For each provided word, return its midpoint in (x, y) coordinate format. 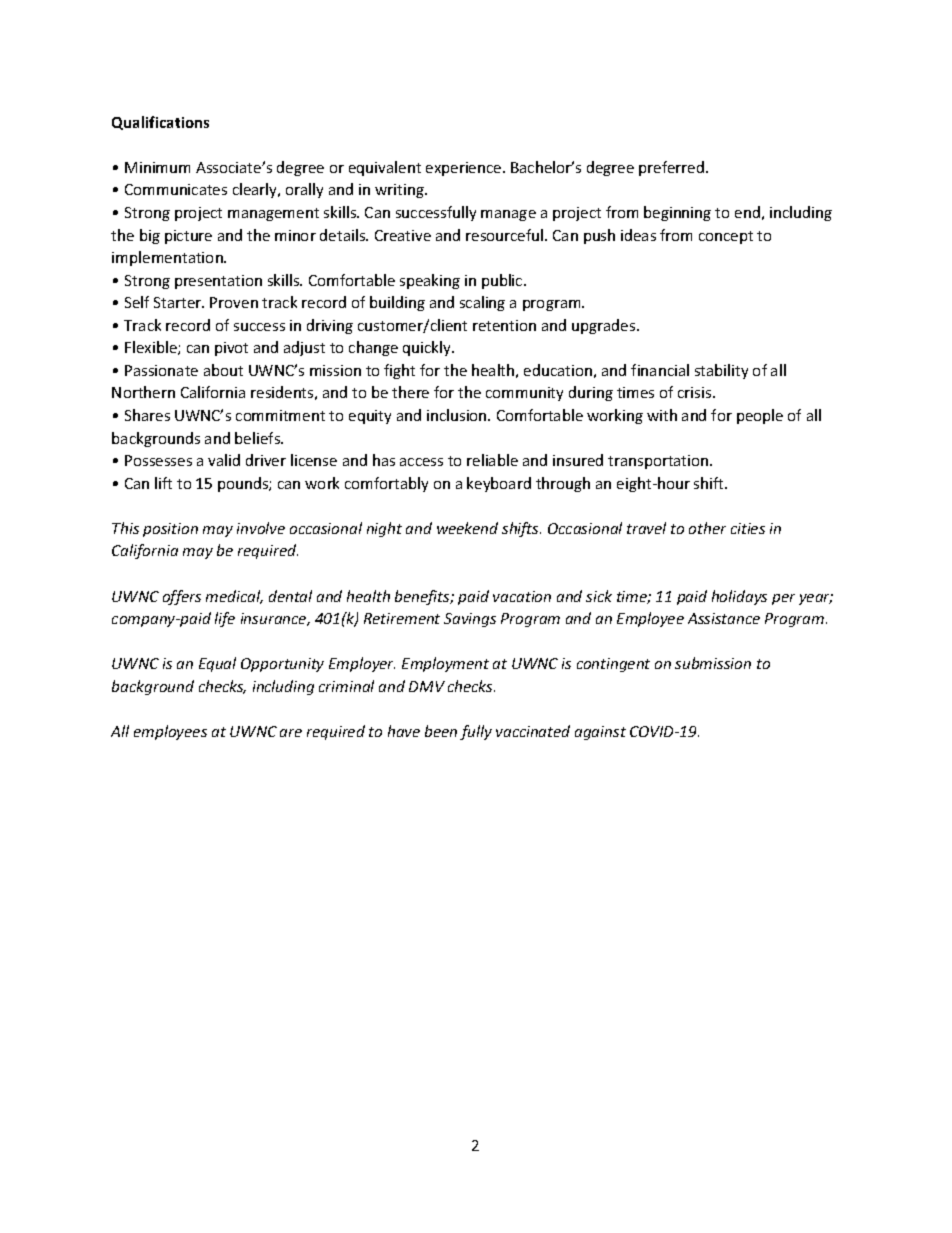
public (503, 281)
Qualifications (160, 123)
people (760, 416)
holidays (739, 597)
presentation (218, 282)
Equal (217, 664)
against (600, 733)
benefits (423, 597)
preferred (673, 168)
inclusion (458, 415)
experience (465, 169)
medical (234, 597)
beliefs (259, 438)
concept (726, 237)
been (441, 731)
